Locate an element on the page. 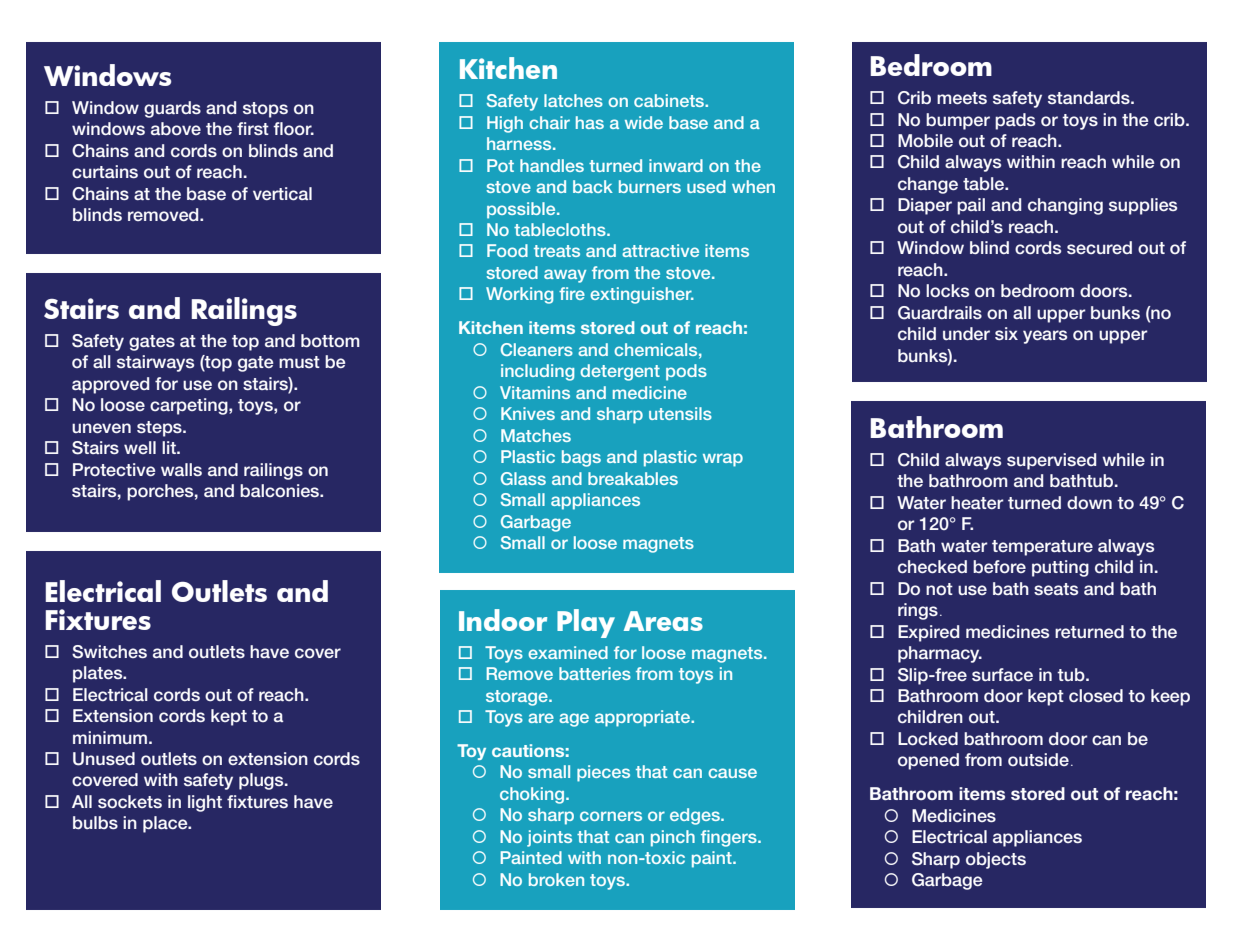  Areas is located at coordinates (663, 621).
